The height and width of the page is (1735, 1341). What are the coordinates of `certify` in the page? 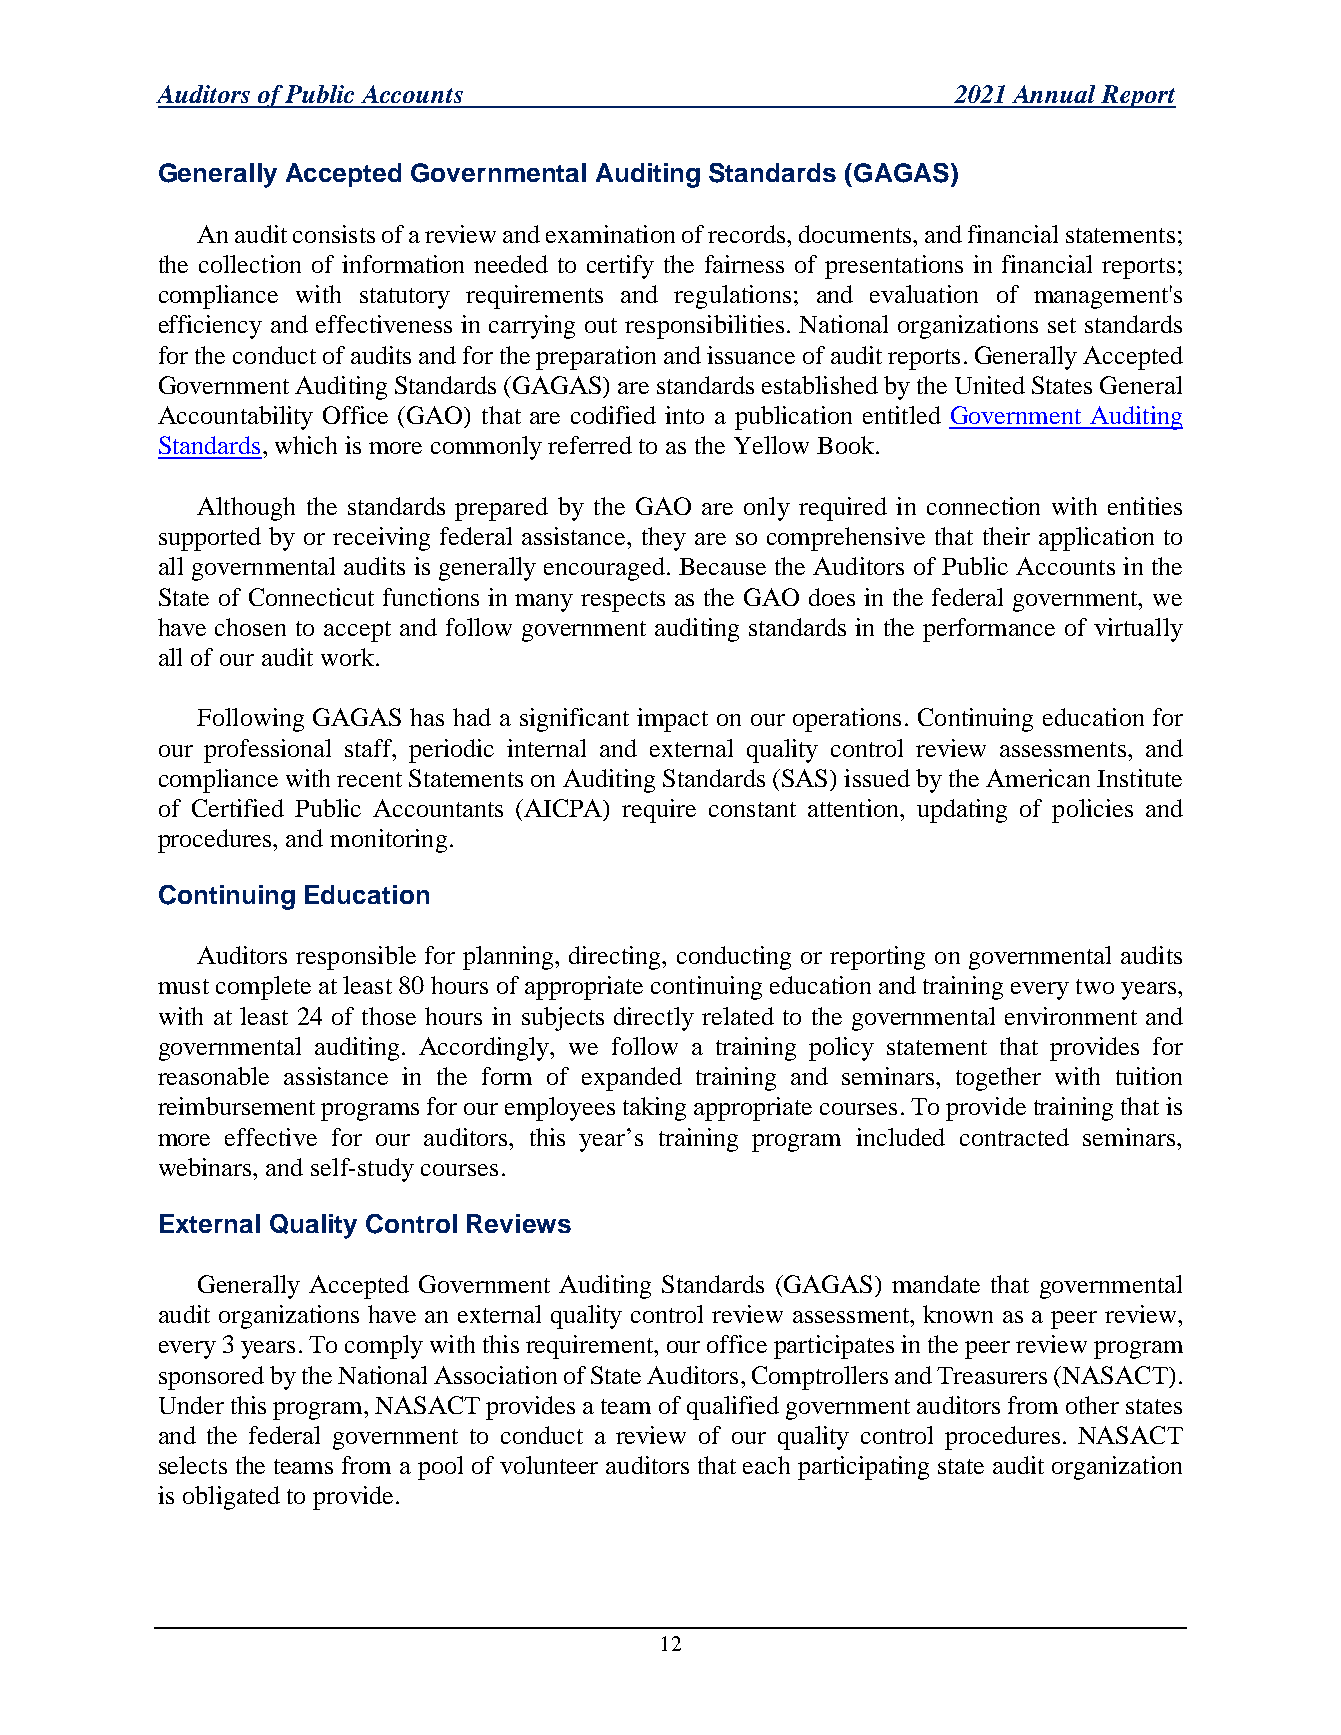 It's located at (620, 267).
